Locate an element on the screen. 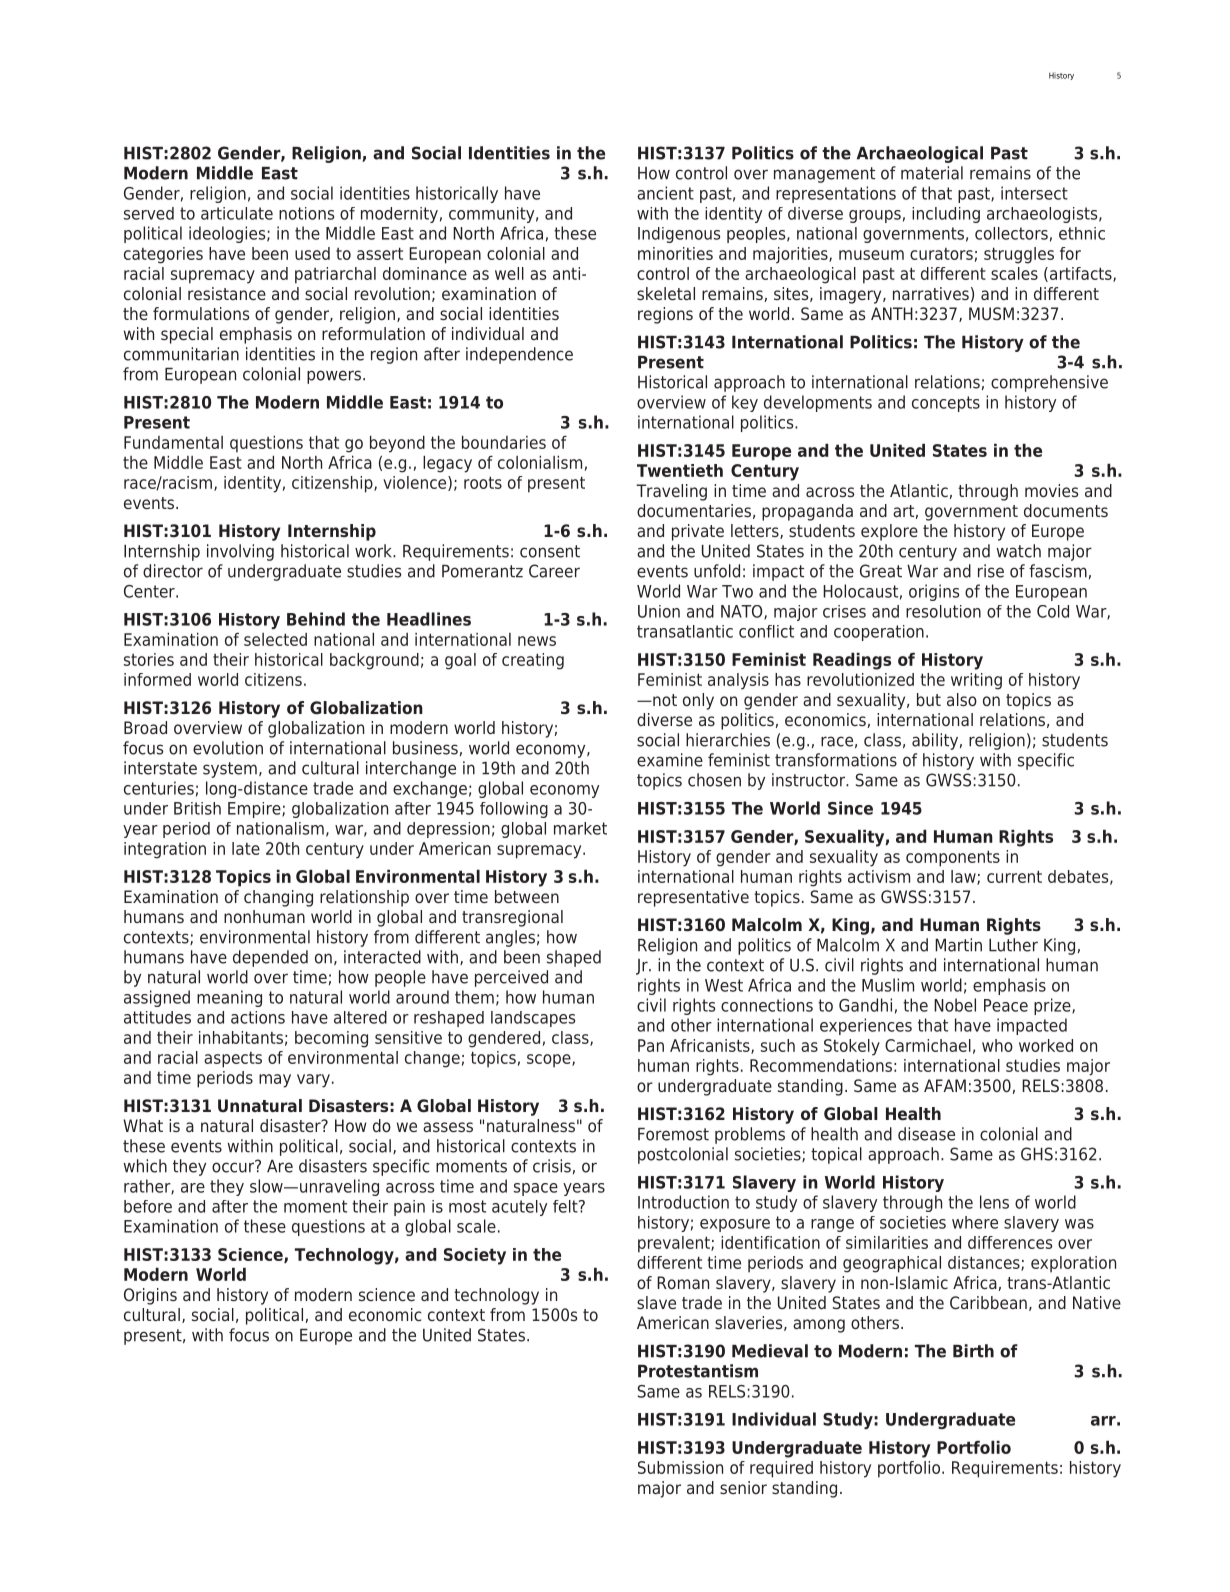 The height and width of the screenshot is (1592, 1230). ancient is located at coordinates (665, 193).
